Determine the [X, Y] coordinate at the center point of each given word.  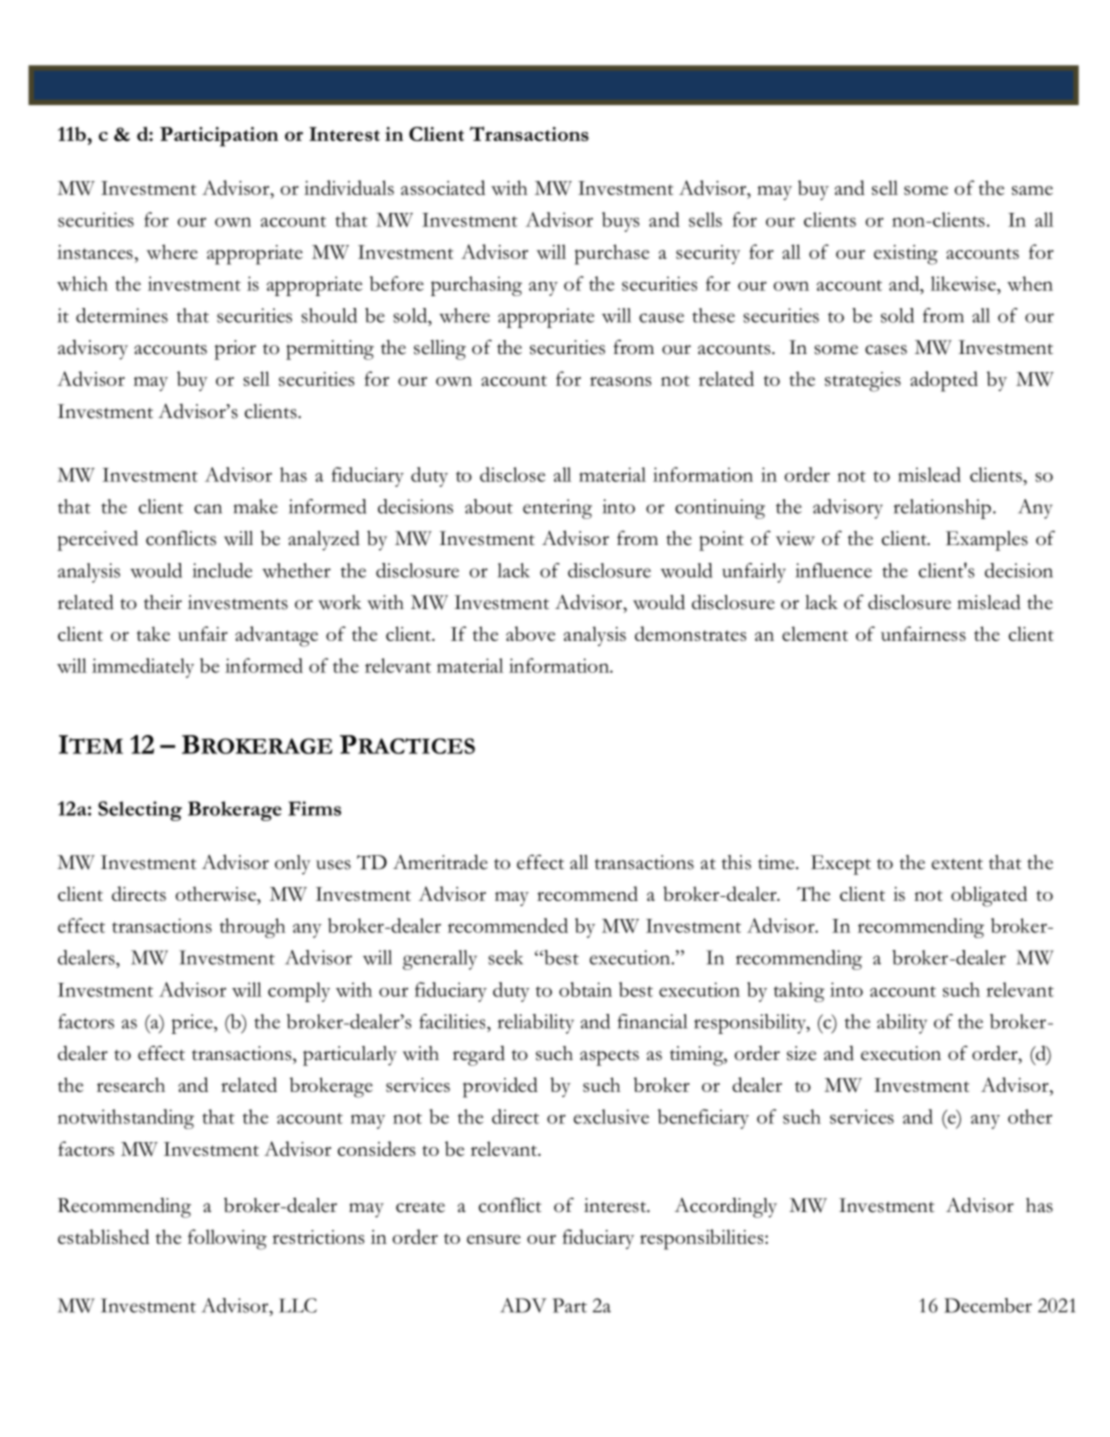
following [227, 1239]
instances [95, 252]
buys [621, 222]
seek [505, 957]
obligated [989, 896]
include [222, 570]
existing [906, 255]
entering [557, 509]
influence [834, 570]
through [253, 928]
